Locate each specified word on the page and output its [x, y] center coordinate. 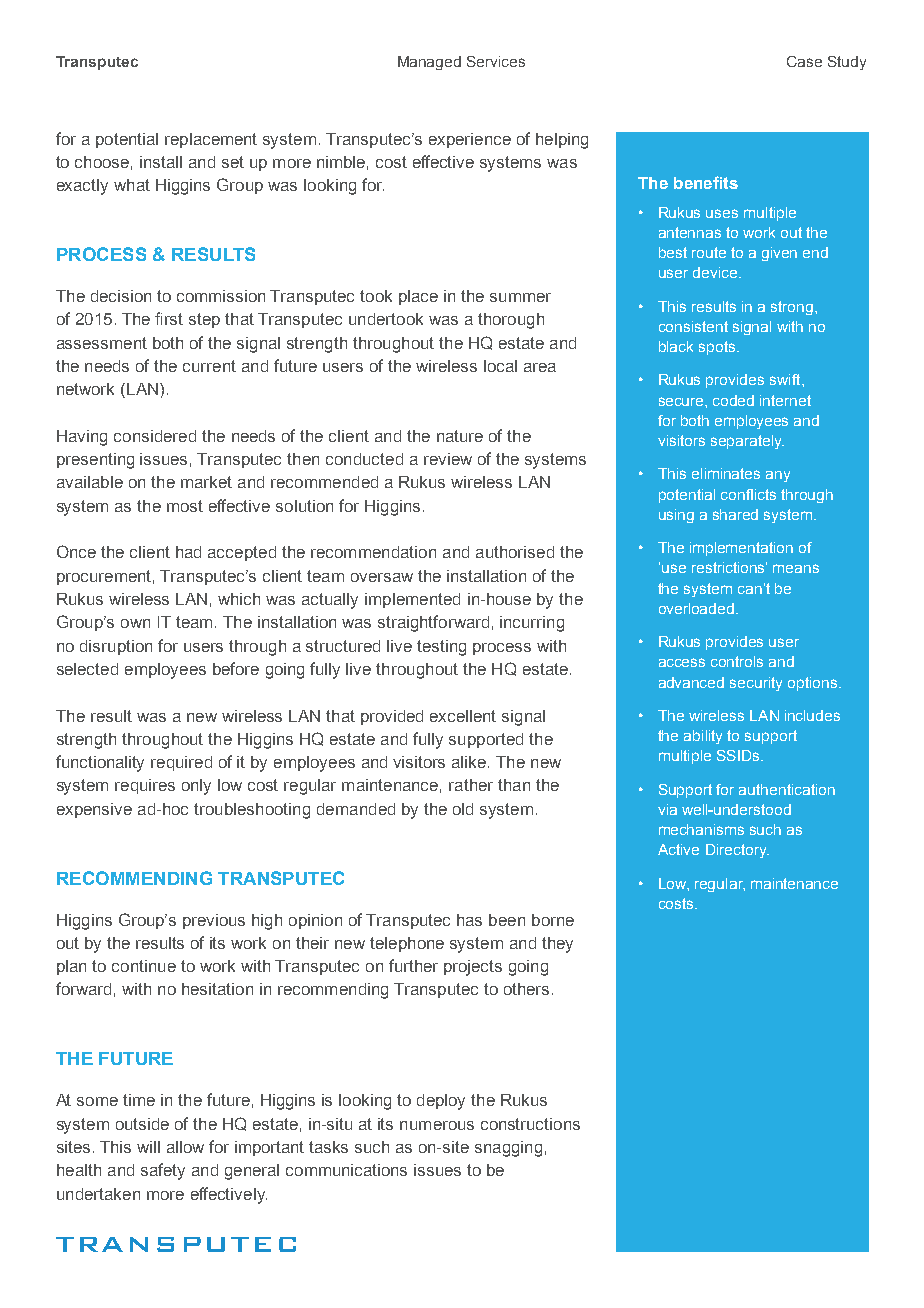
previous [214, 921]
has [469, 920]
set [233, 162]
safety [163, 1171]
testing [441, 648]
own [135, 623]
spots [718, 348]
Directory [737, 851]
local [500, 366]
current [209, 366]
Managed [429, 63]
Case [804, 61]
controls [737, 661]
